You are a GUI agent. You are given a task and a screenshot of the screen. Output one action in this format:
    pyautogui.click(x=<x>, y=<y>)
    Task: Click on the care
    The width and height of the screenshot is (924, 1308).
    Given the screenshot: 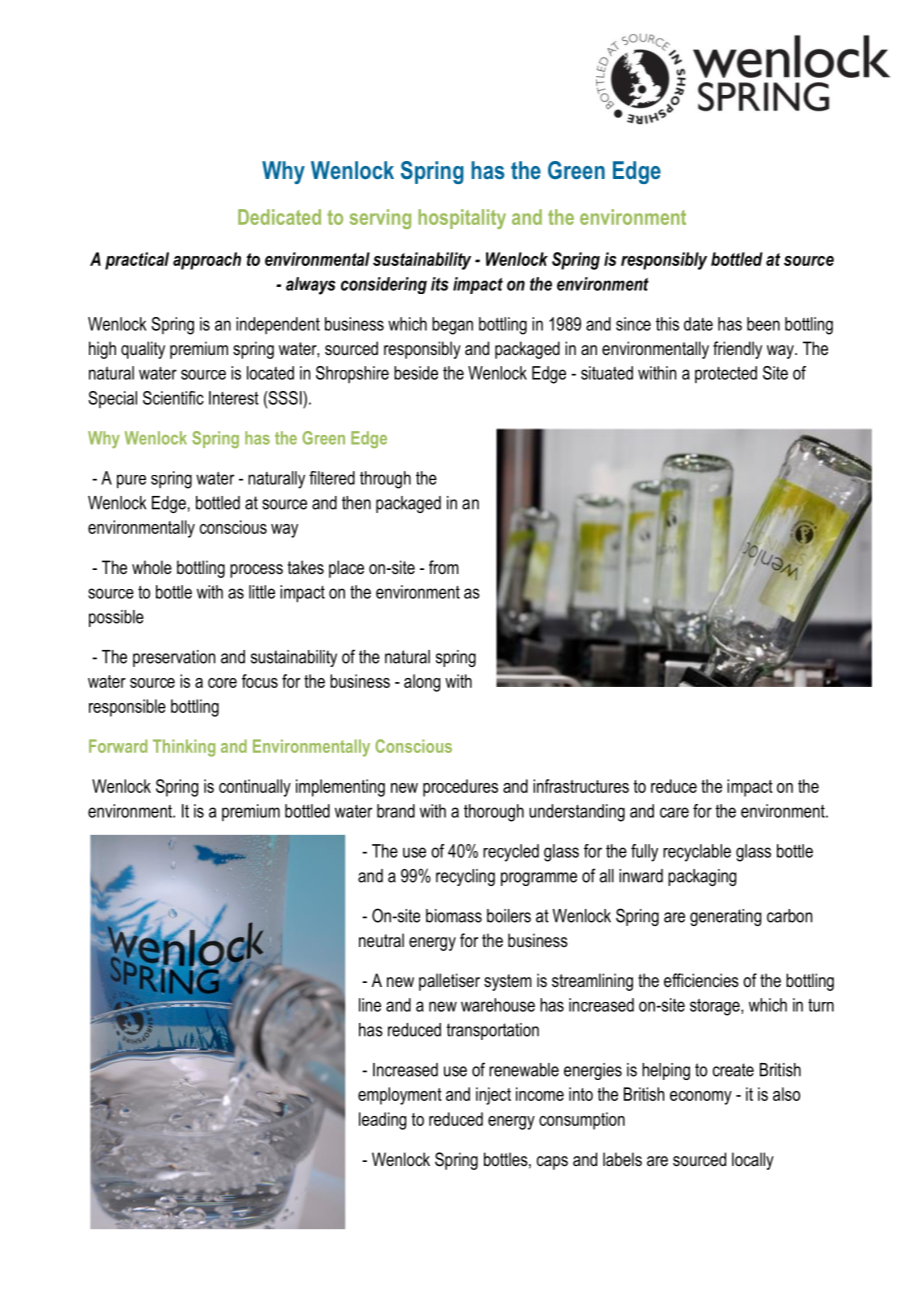 What is the action you would take?
    pyautogui.click(x=674, y=812)
